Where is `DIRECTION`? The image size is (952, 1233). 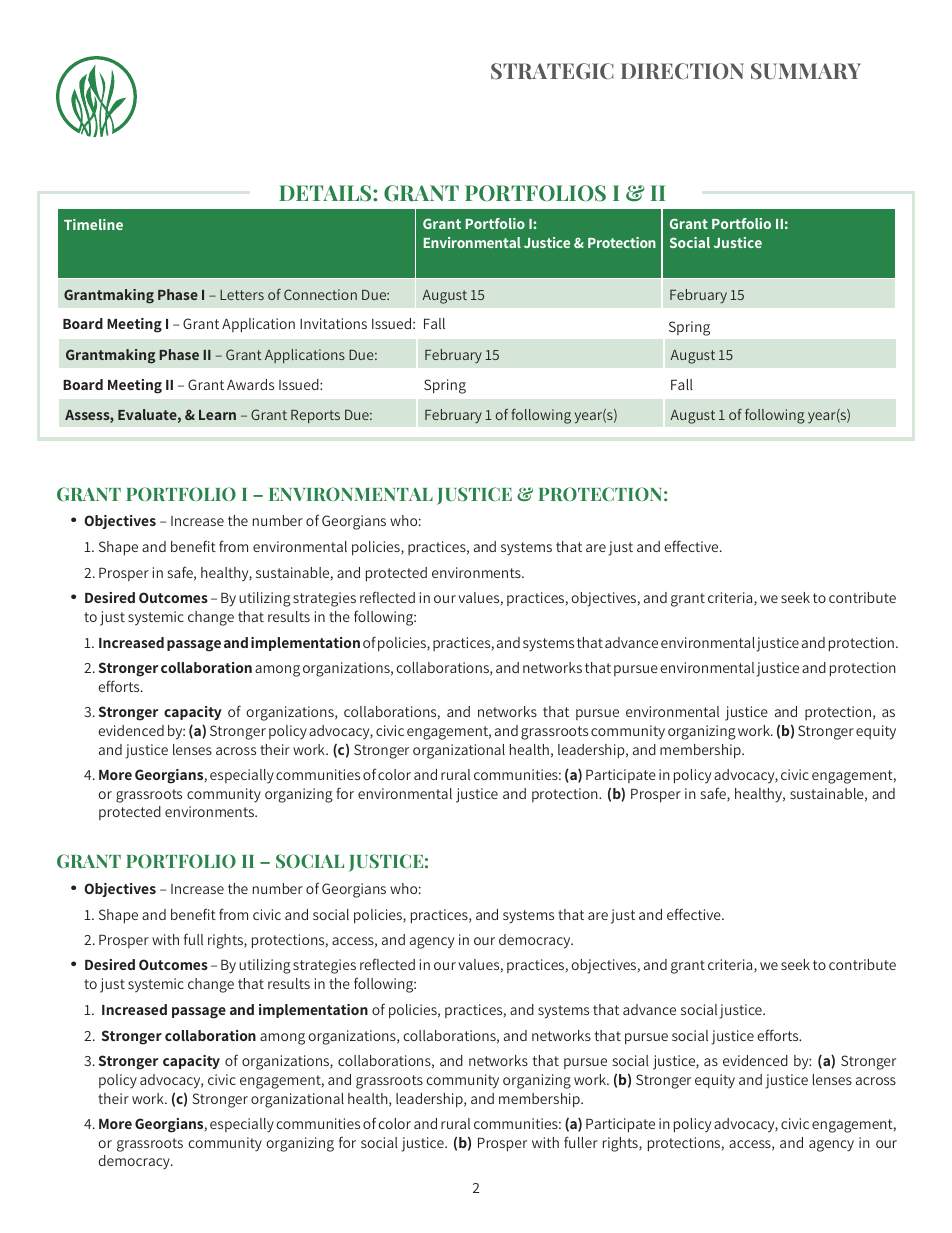 DIRECTION is located at coordinates (682, 71).
